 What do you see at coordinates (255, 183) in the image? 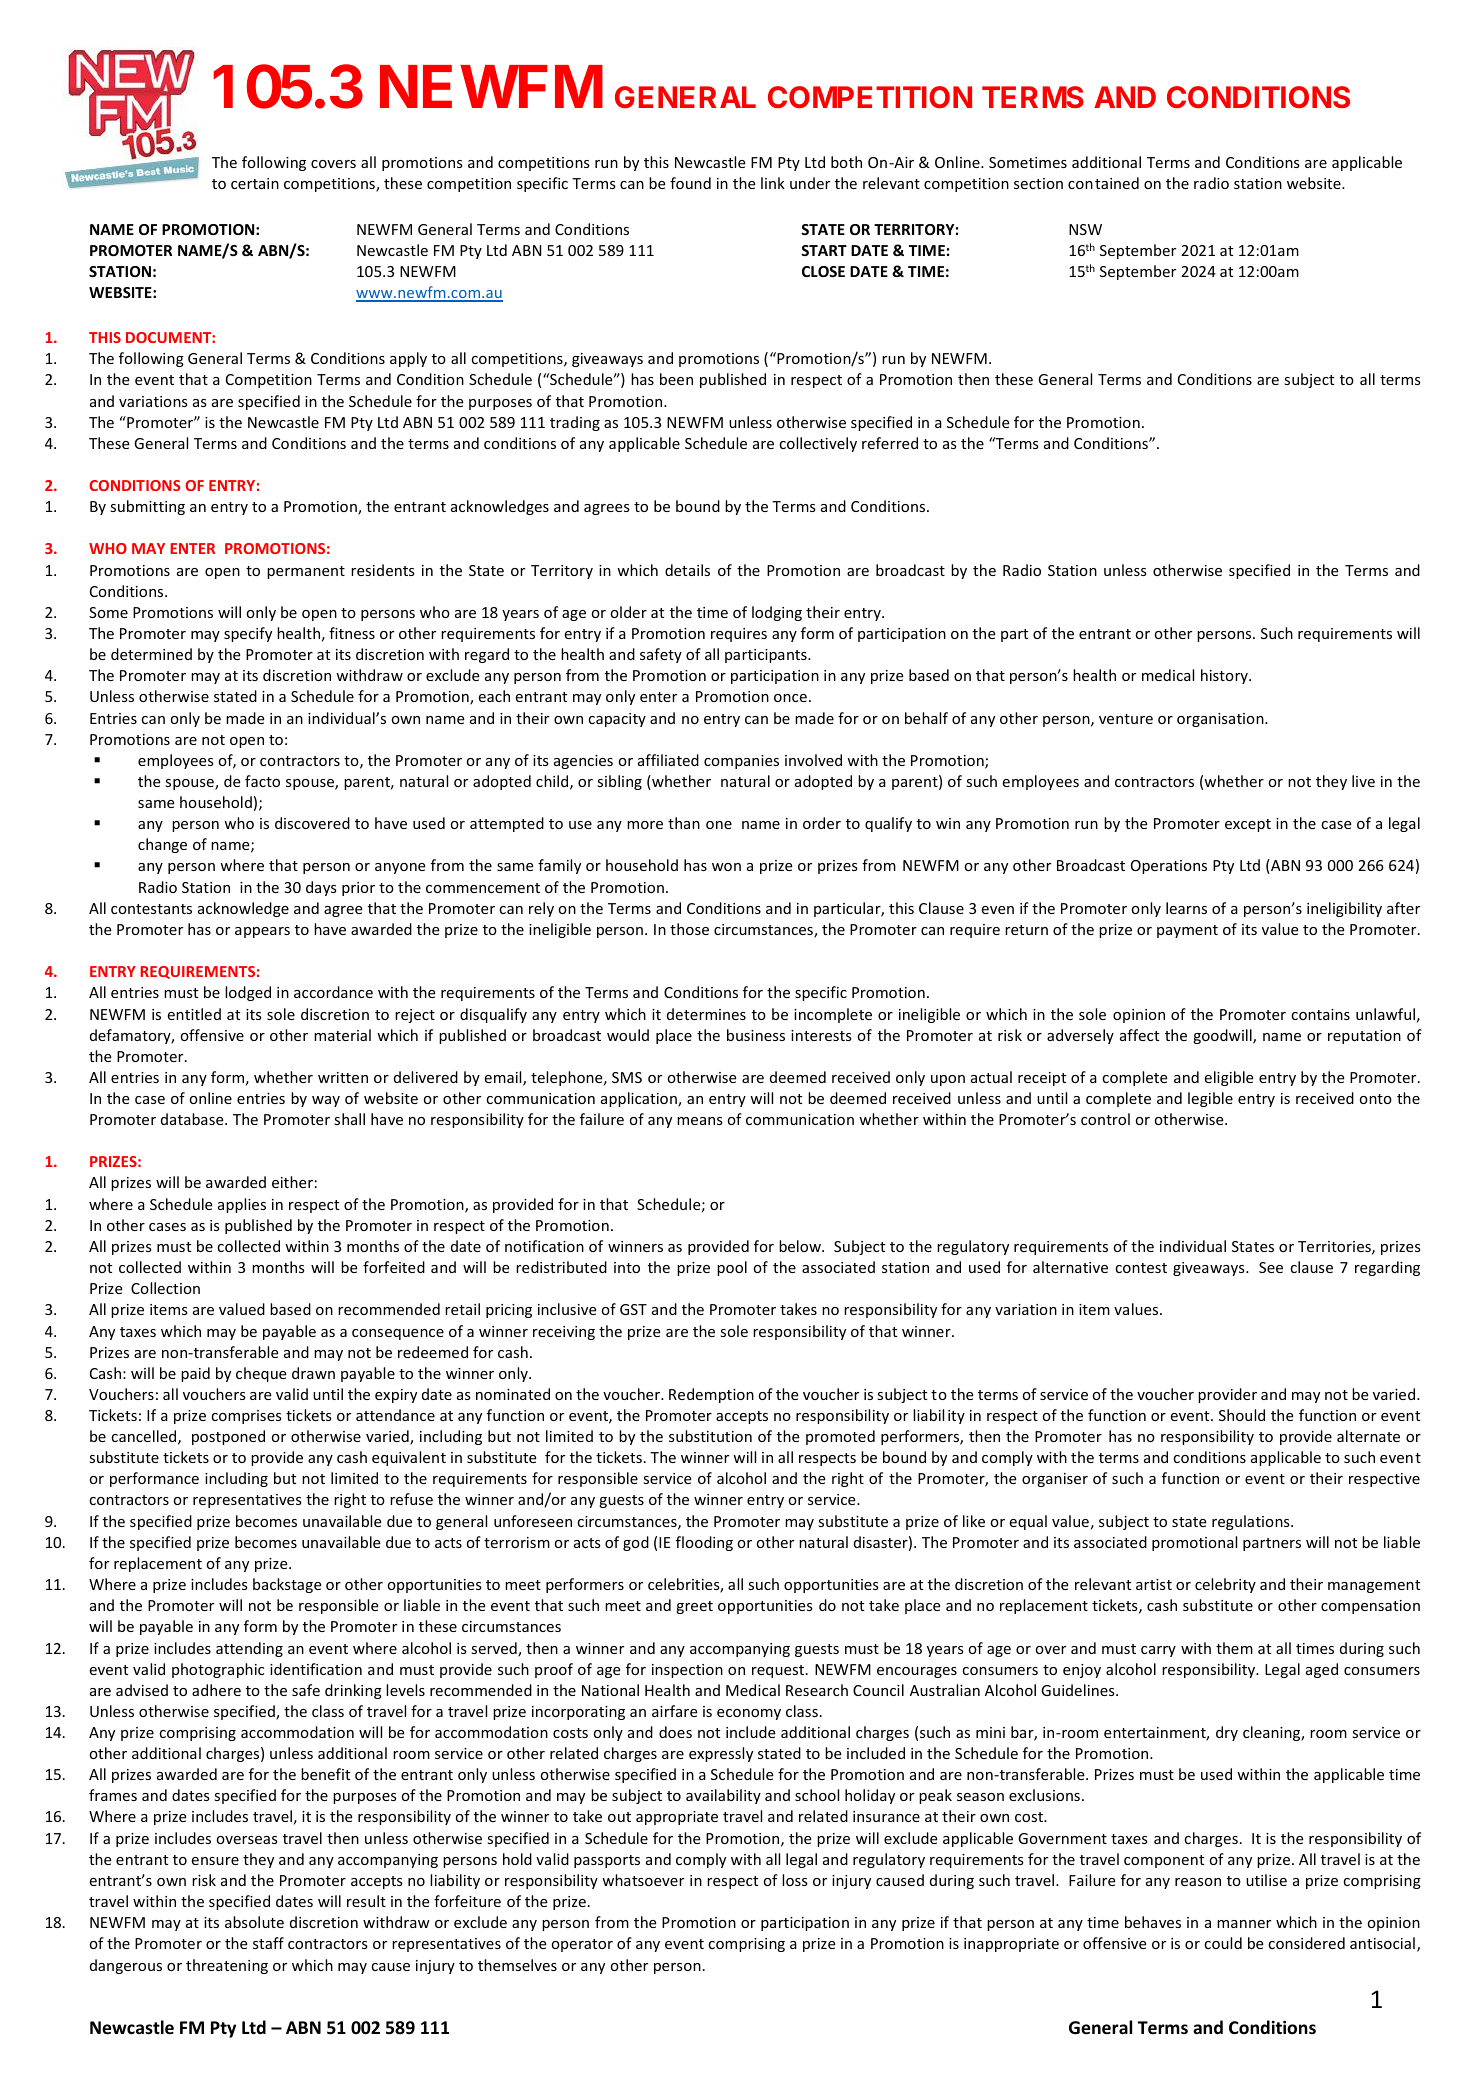
I see `certain` at bounding box center [255, 183].
